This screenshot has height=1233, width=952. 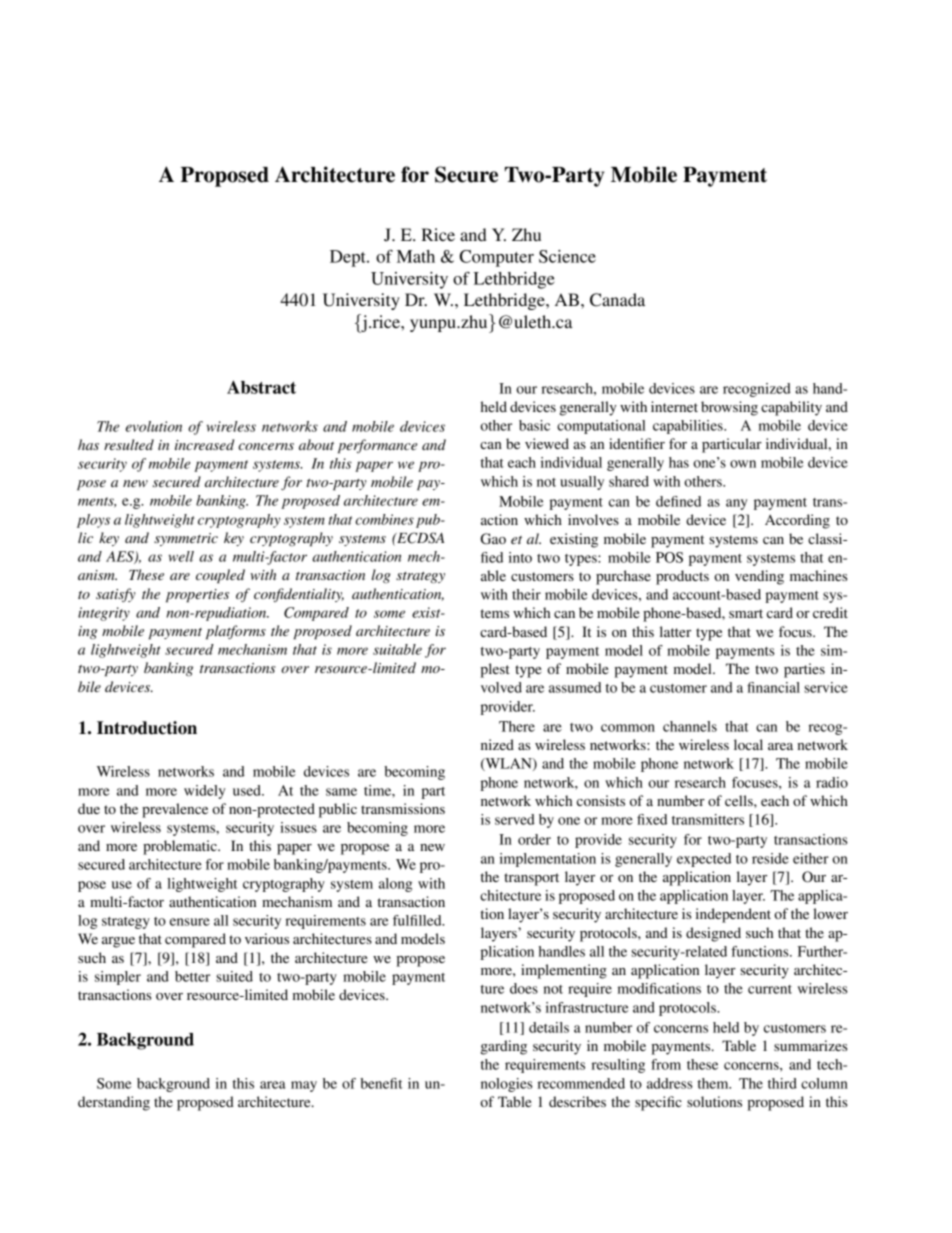 I want to click on Dept, so click(x=349, y=258).
